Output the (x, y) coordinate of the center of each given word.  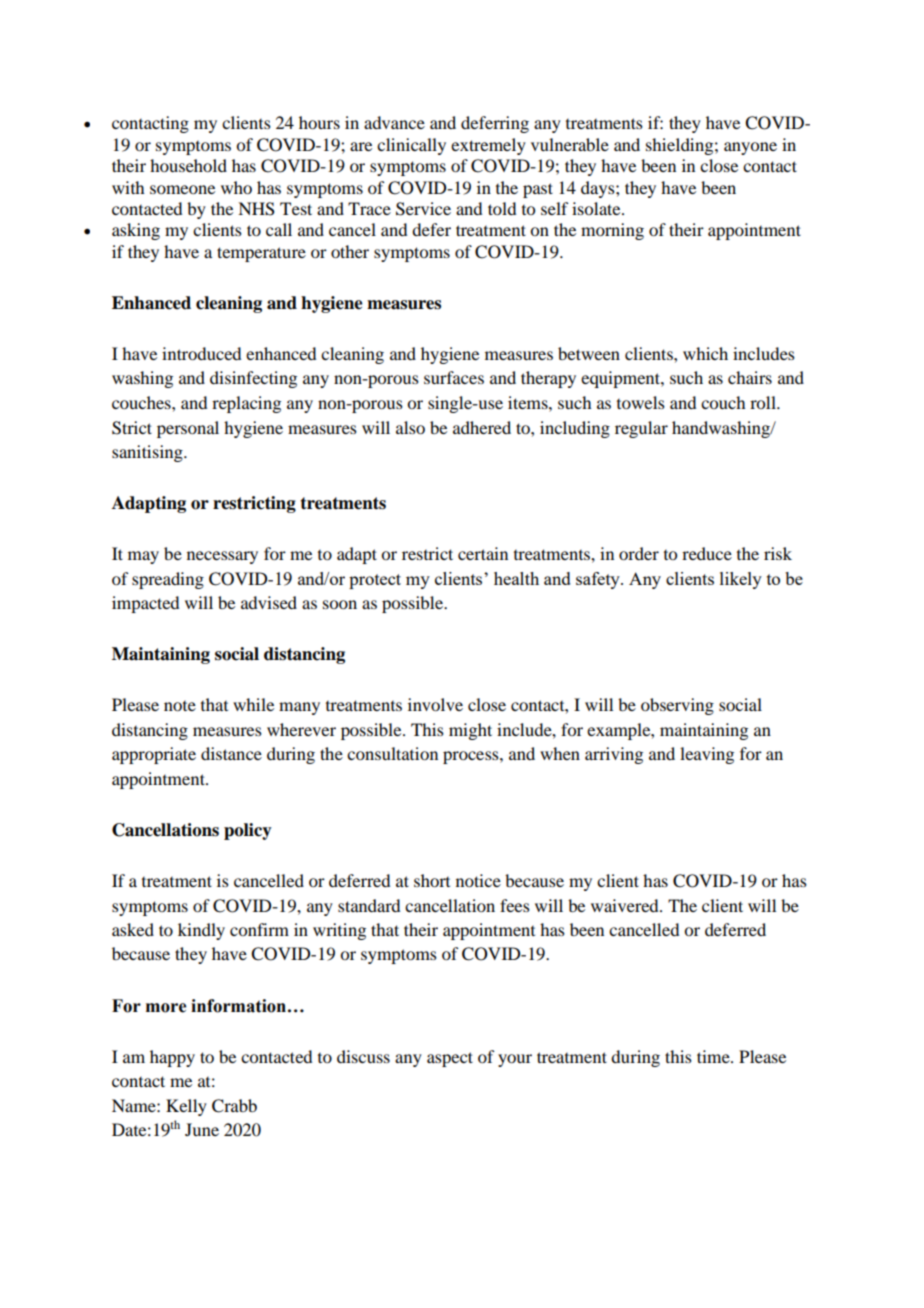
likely (741, 580)
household (188, 165)
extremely (488, 146)
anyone (750, 148)
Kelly (186, 1107)
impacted (145, 604)
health (516, 578)
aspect (450, 1059)
